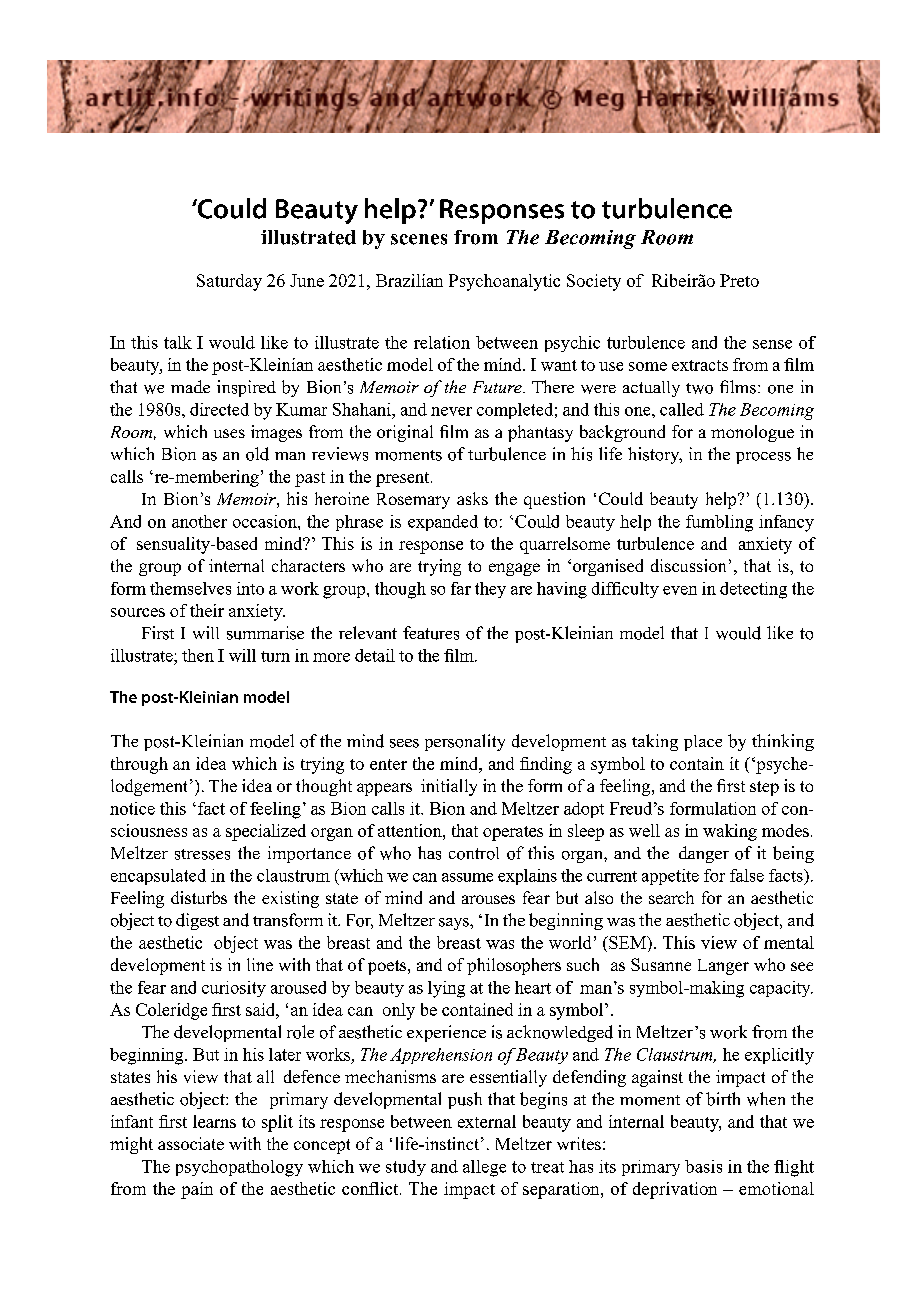  What do you see at coordinates (465, 742) in the screenshot?
I see `personality` at bounding box center [465, 742].
